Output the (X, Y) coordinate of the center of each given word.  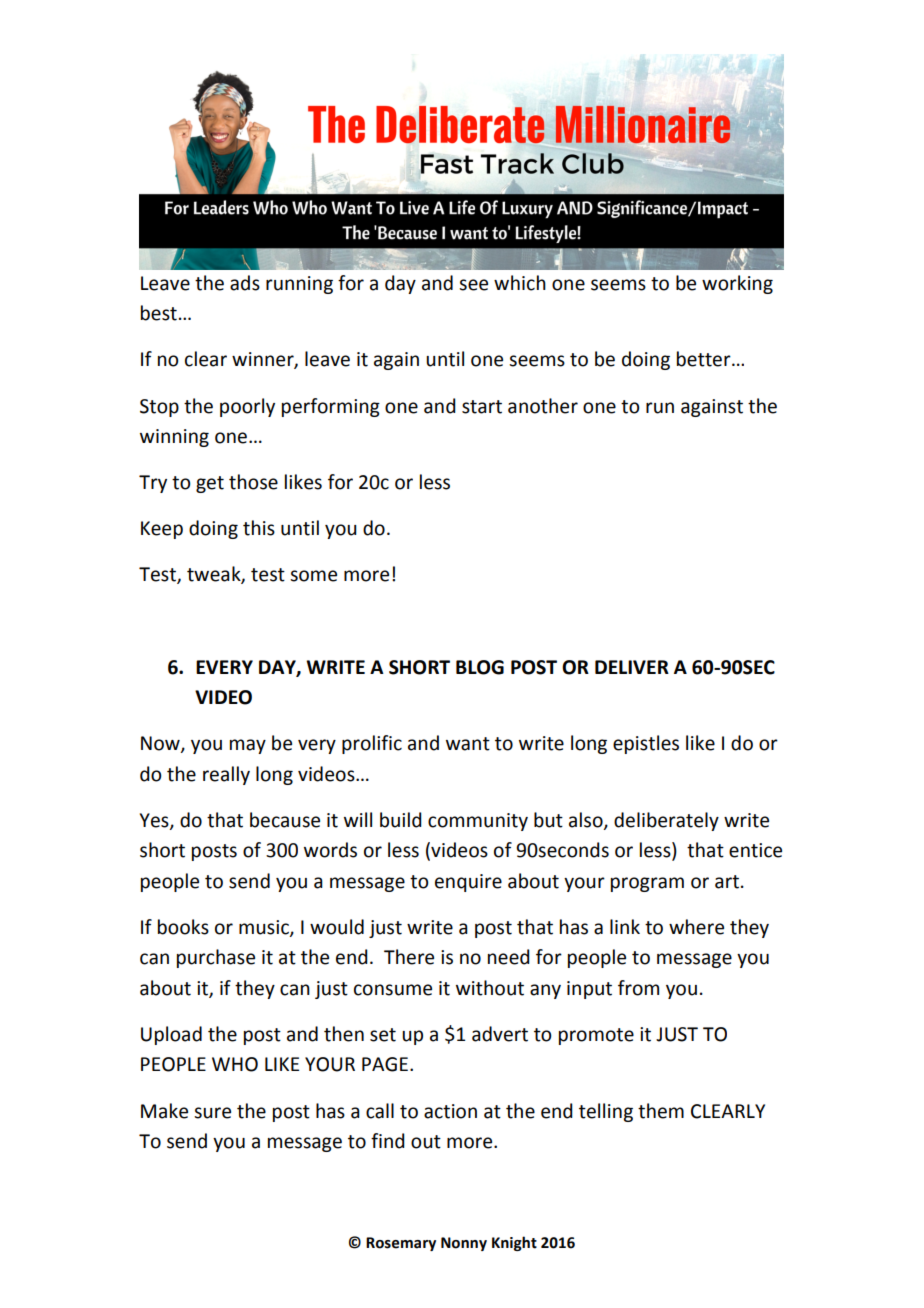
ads (245, 283)
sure (212, 1113)
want (468, 744)
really (226, 775)
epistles (646, 744)
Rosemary (401, 1244)
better (705, 359)
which (520, 283)
